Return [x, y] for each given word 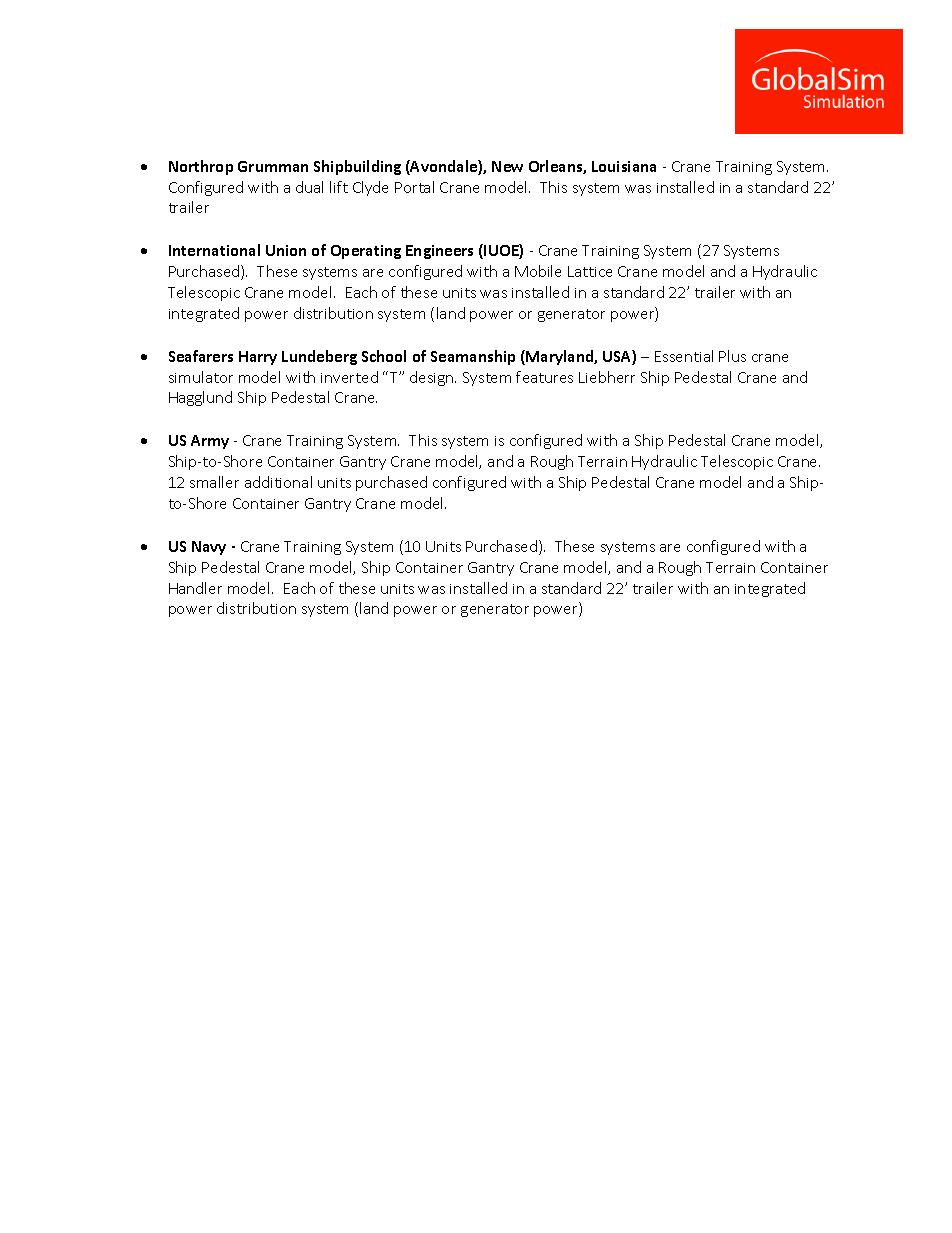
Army [210, 442]
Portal [414, 187]
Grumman [273, 166]
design [433, 378]
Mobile [538, 271]
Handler [195, 588]
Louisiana [624, 166]
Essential [684, 356]
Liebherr [607, 377]
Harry [258, 358]
